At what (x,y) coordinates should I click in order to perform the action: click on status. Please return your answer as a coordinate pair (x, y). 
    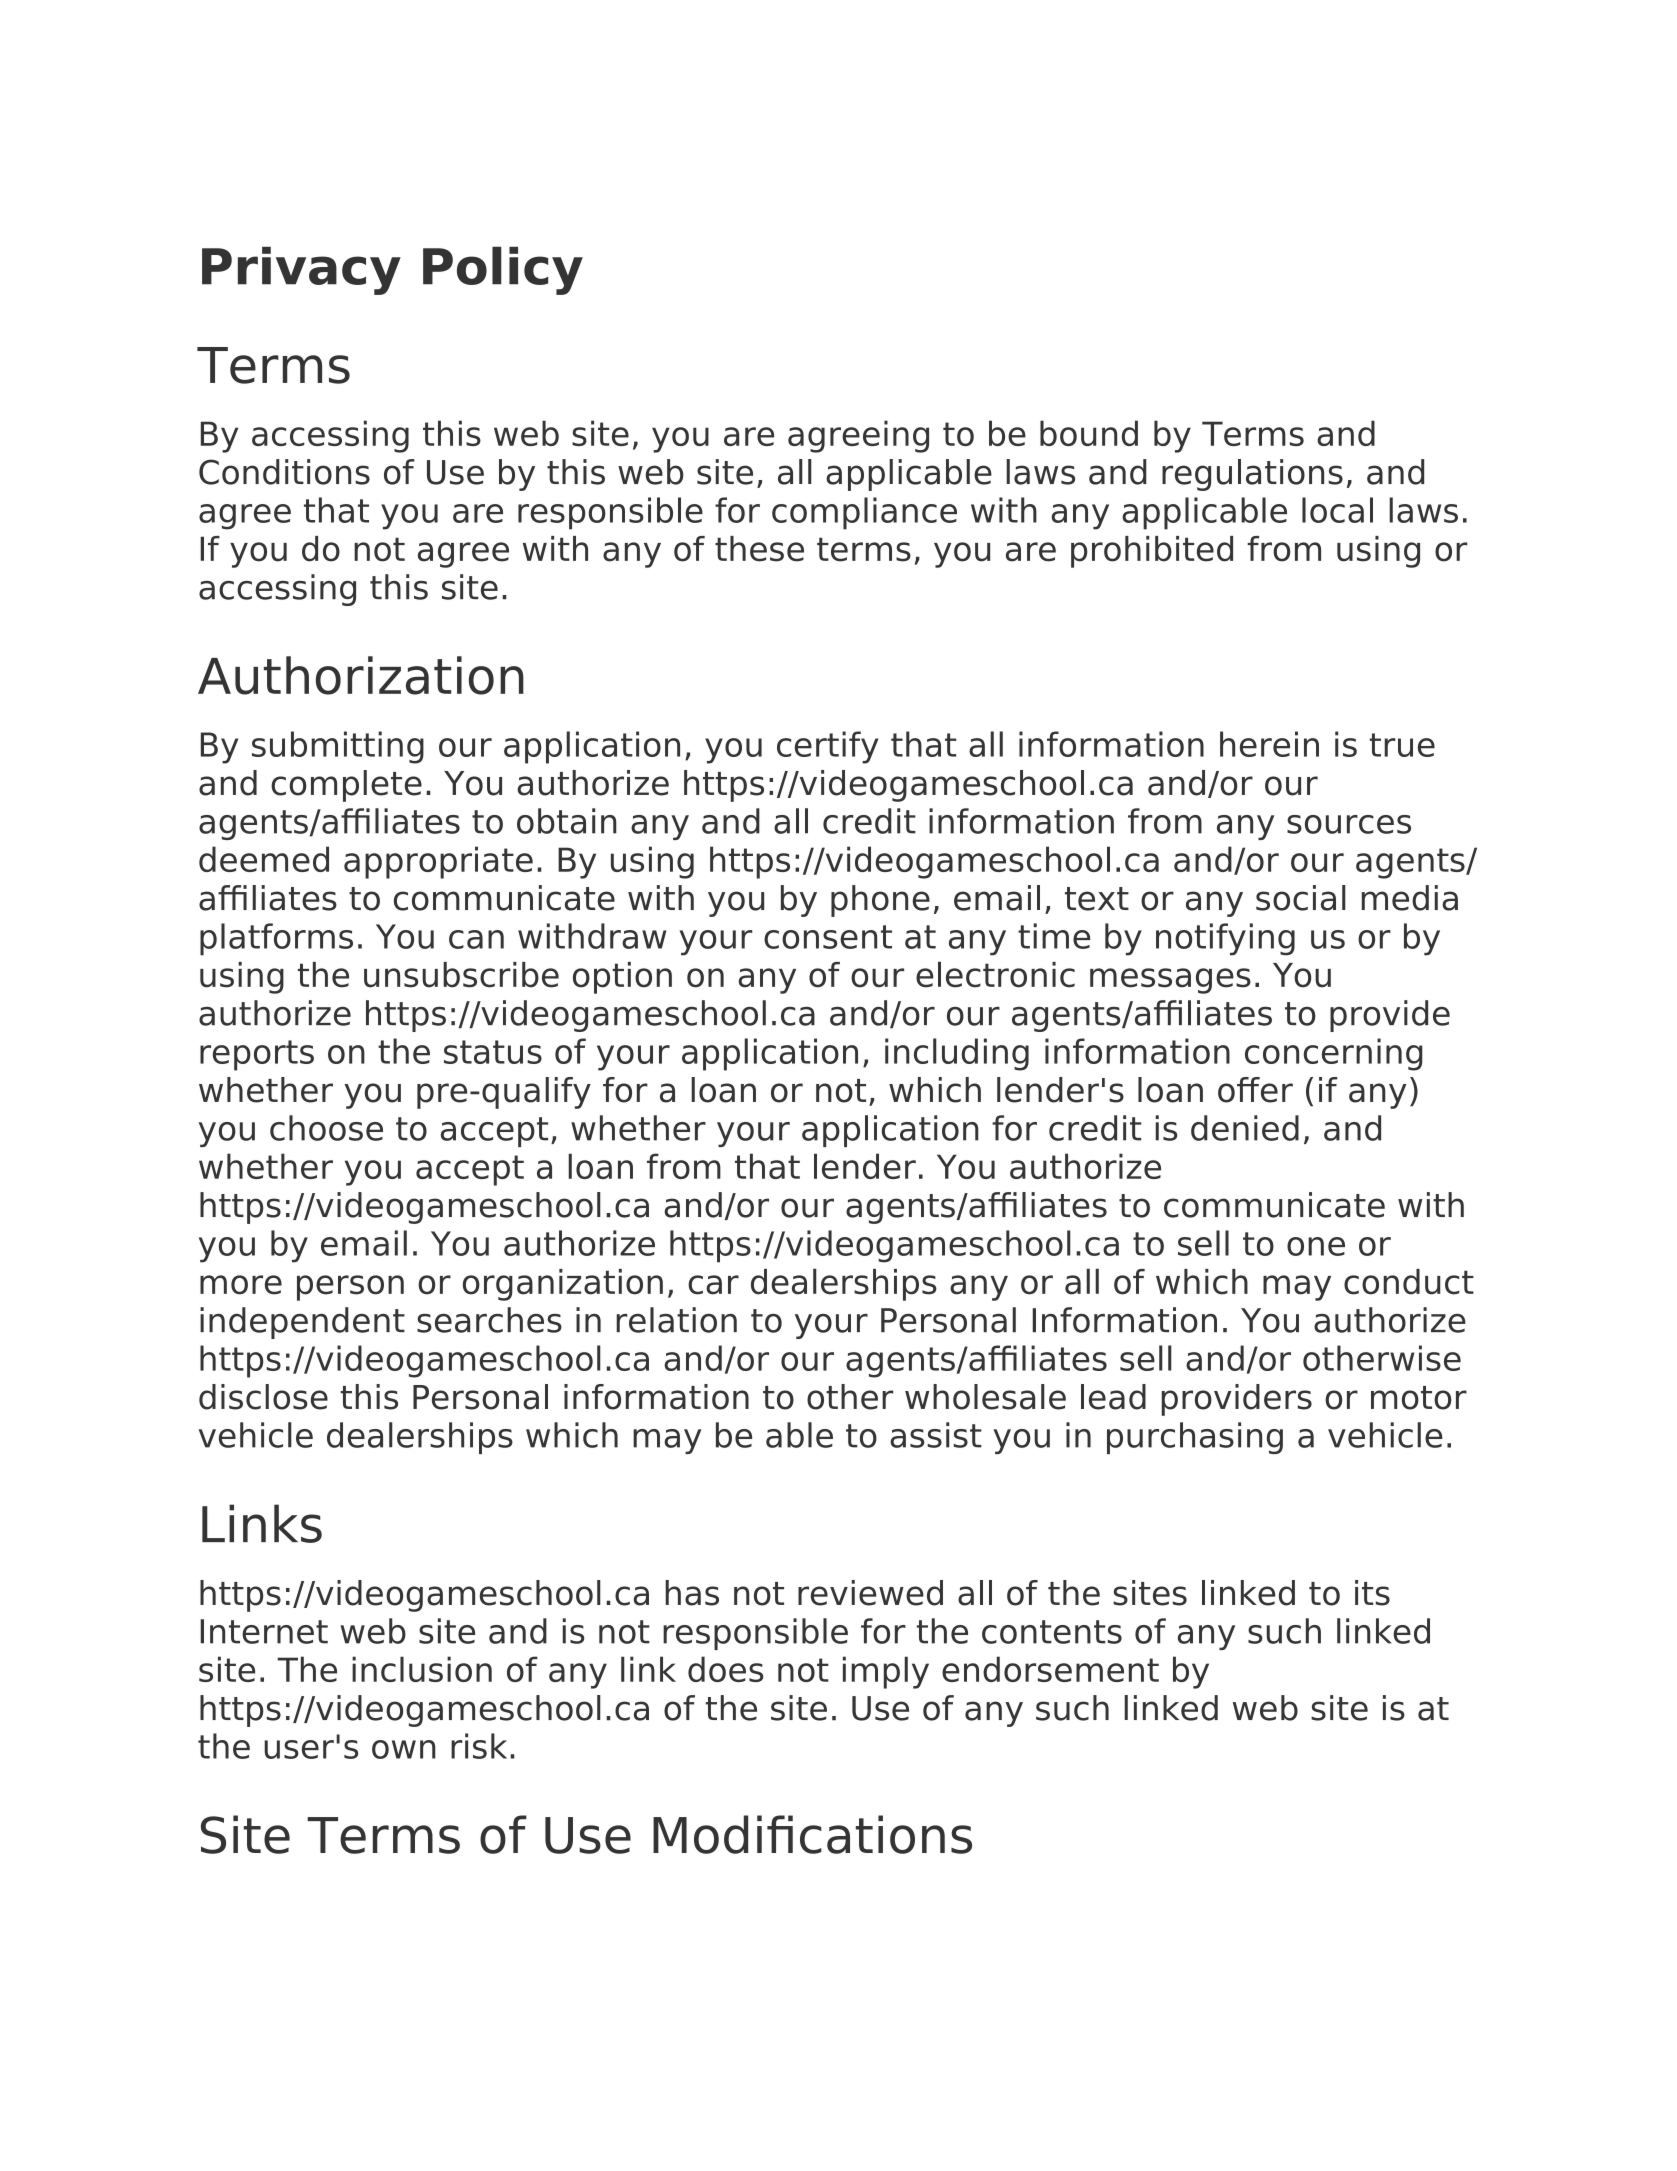
    Looking at the image, I should click on (493, 1052).
